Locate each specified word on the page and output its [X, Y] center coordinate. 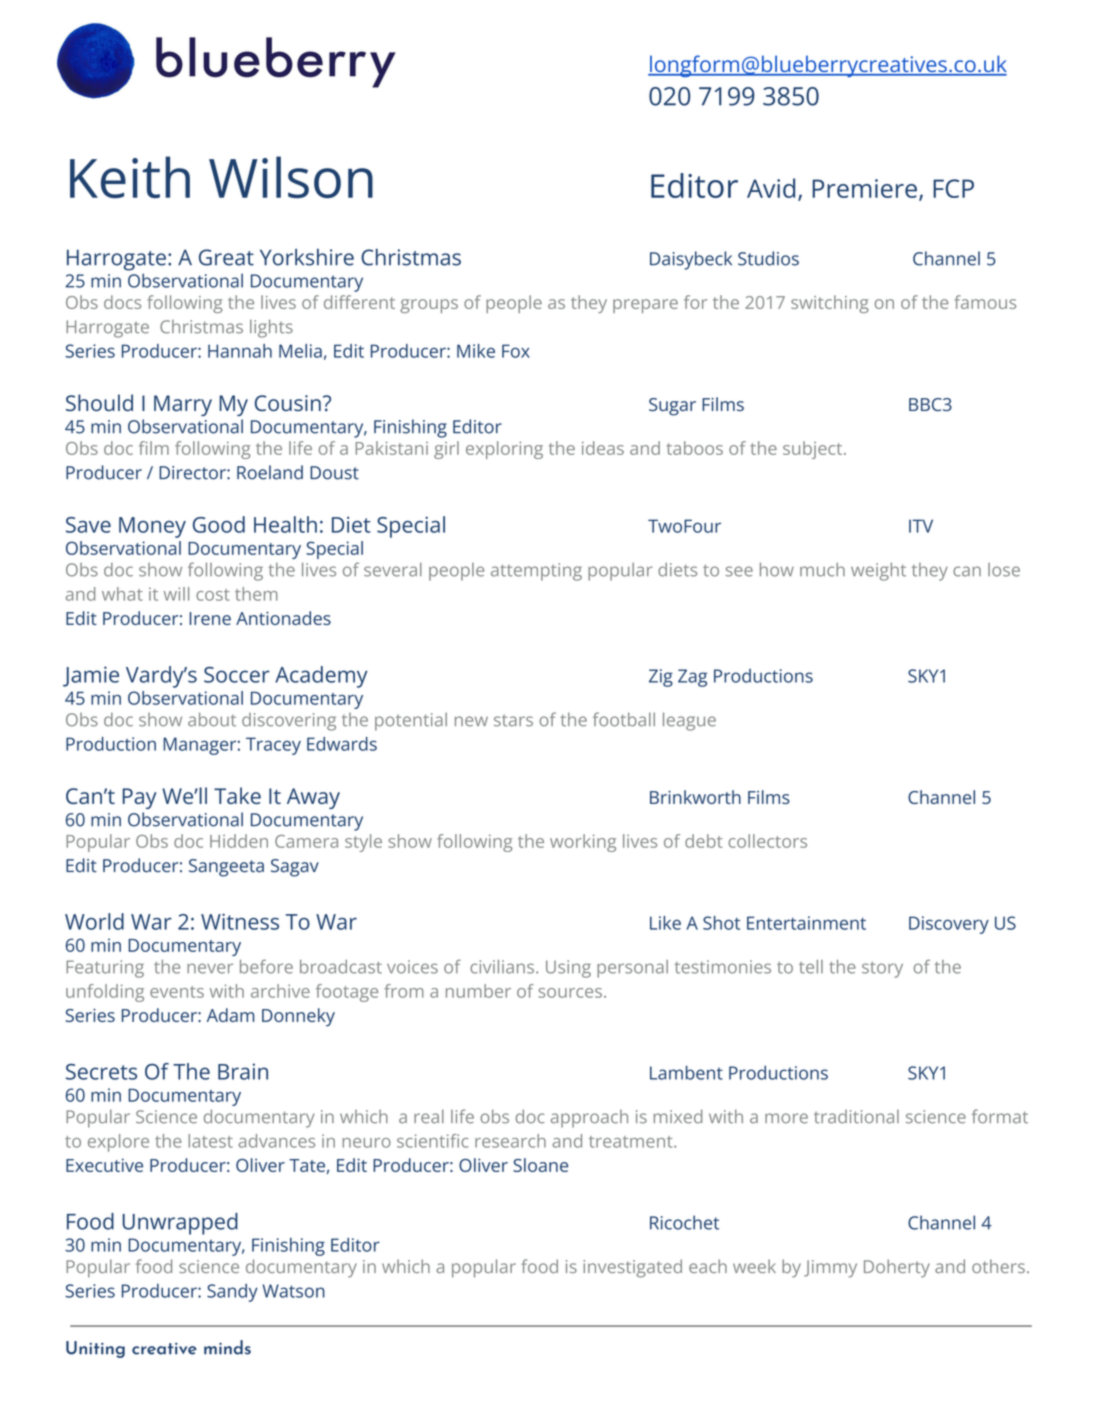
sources [570, 993]
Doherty [897, 1268]
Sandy [232, 1293]
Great [226, 257]
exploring [504, 450]
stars [513, 720]
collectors [767, 841]
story [882, 970]
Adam [230, 1015]
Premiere [865, 188]
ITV [921, 526]
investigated [632, 1268]
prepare [645, 306]
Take [237, 795]
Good [219, 524]
